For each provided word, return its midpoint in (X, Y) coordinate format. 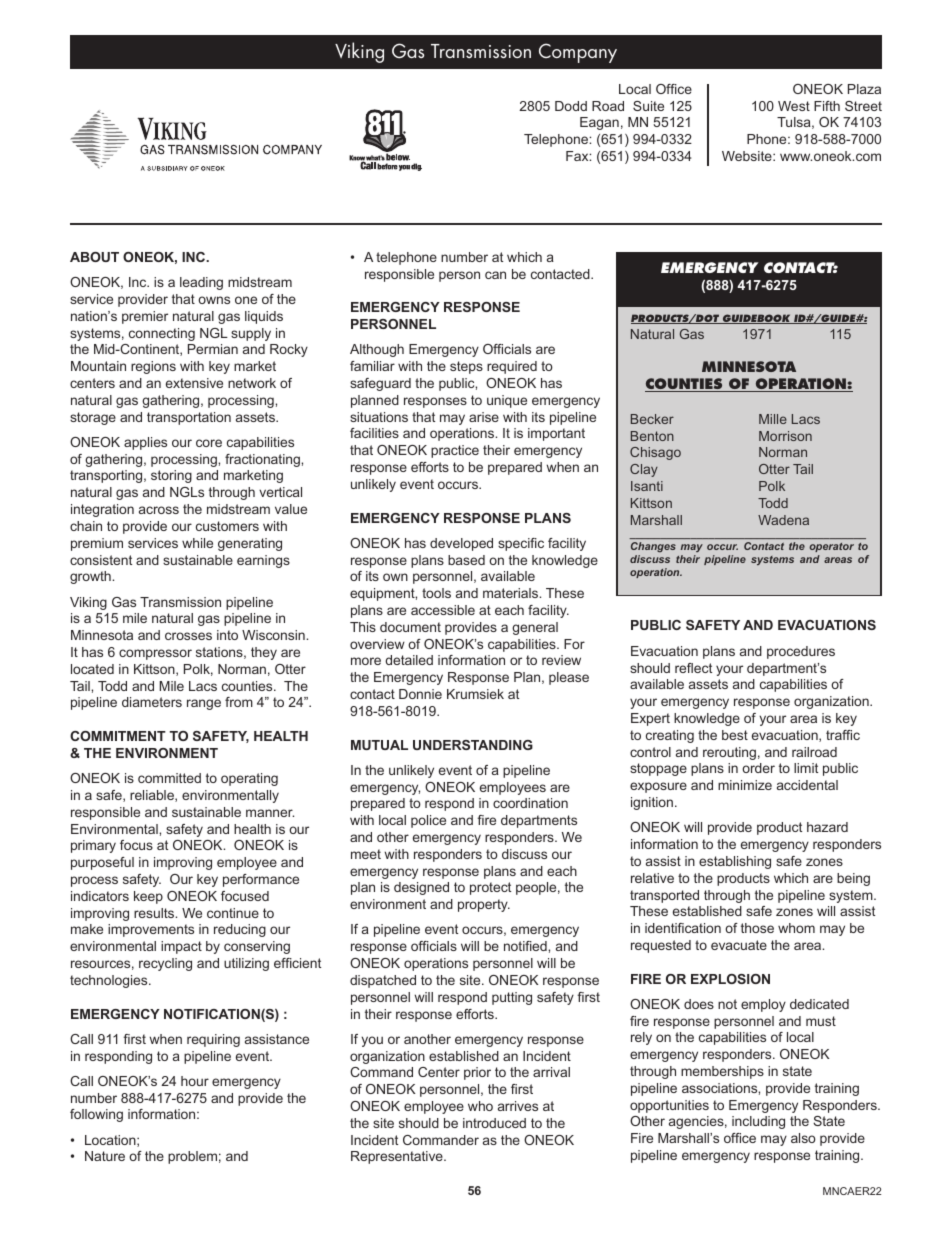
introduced (494, 1123)
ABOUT (94, 257)
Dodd (571, 106)
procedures (801, 652)
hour (195, 1081)
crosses (188, 636)
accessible (443, 610)
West (794, 106)
